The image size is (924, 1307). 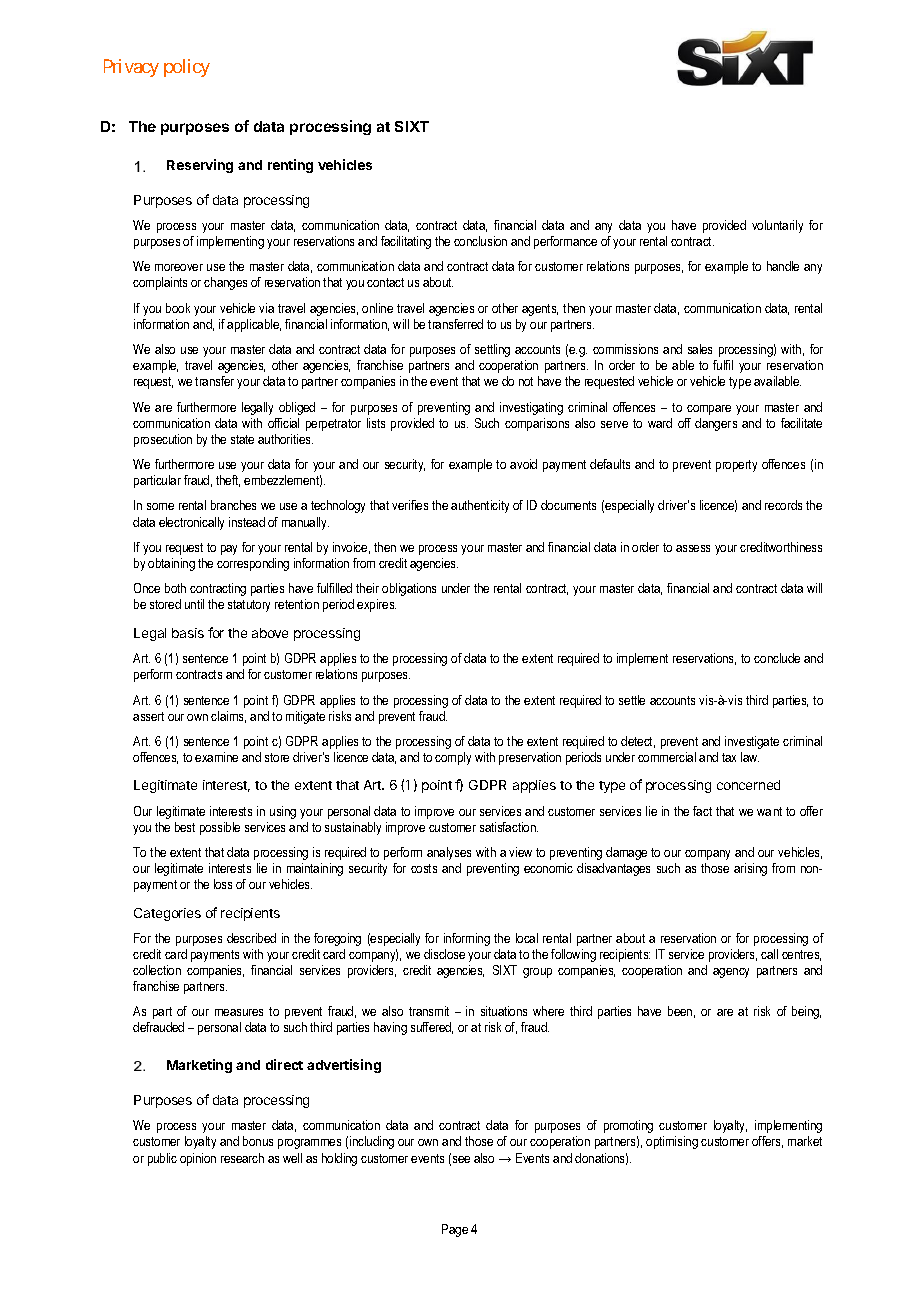 I want to click on settling, so click(x=492, y=350).
